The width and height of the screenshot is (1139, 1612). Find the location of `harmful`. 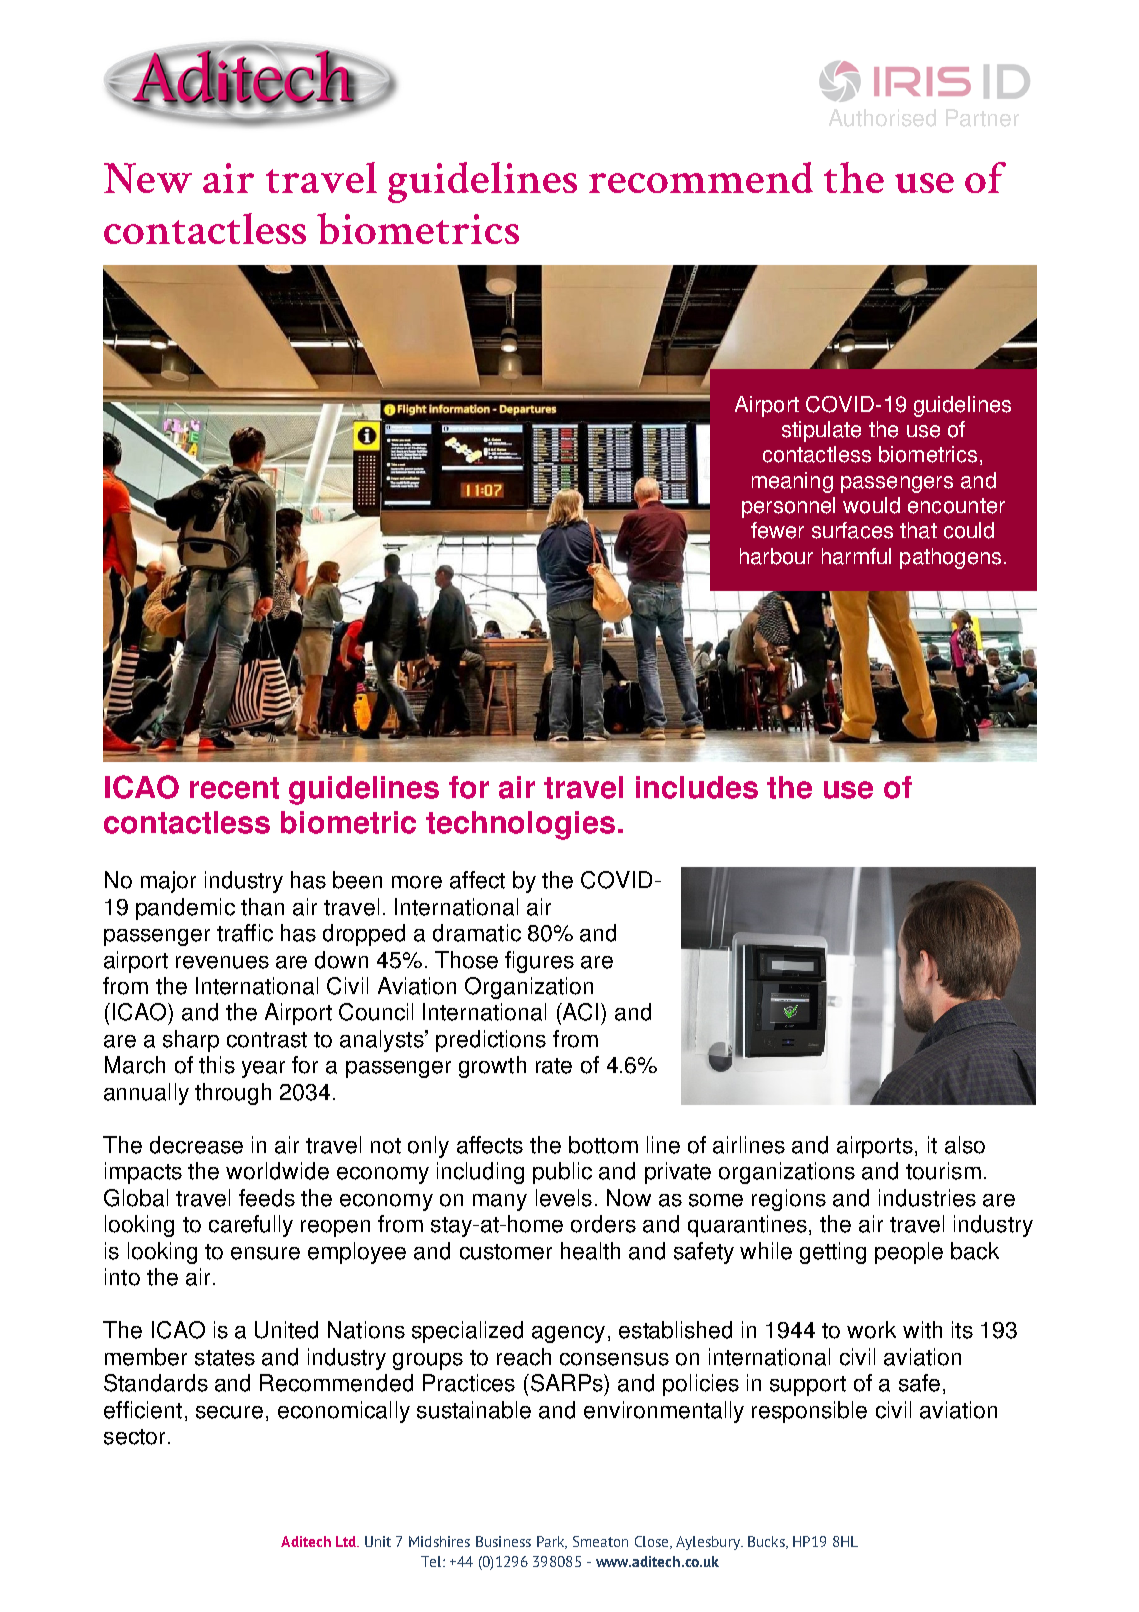

harmful is located at coordinates (856, 556).
